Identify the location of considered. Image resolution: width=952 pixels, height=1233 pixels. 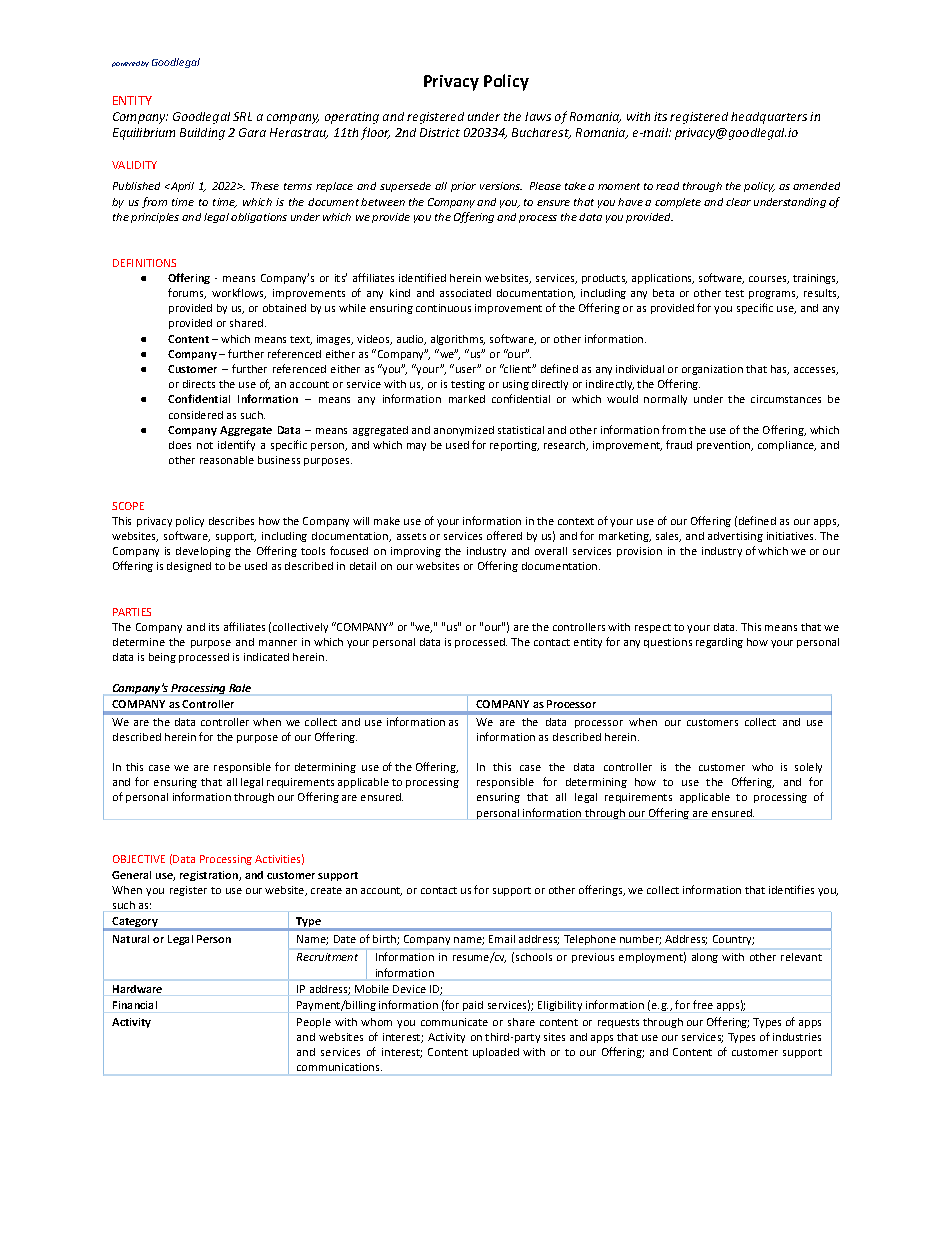
(196, 415).
